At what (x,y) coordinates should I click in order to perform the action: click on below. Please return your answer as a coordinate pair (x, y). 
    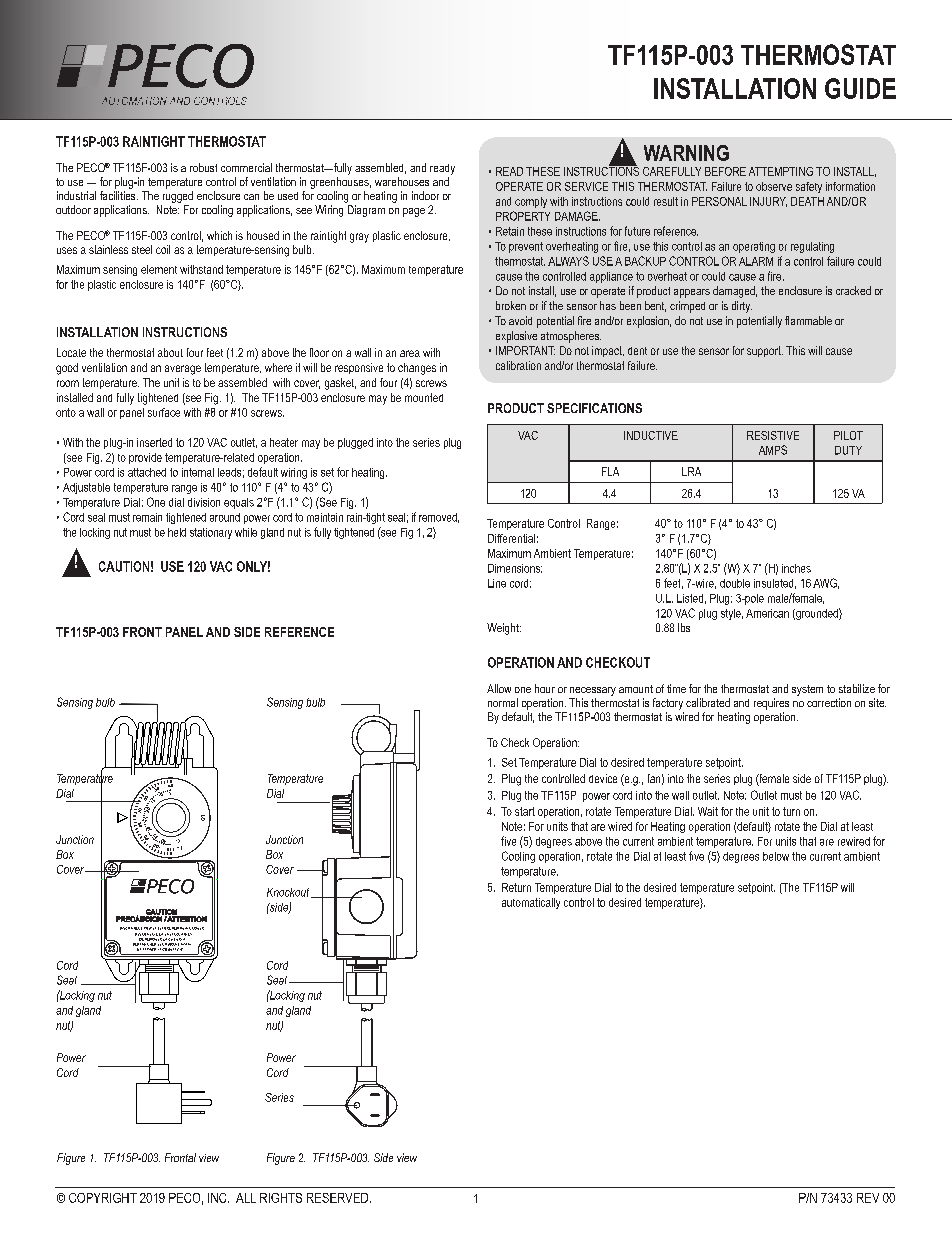
    Looking at the image, I should click on (776, 856).
